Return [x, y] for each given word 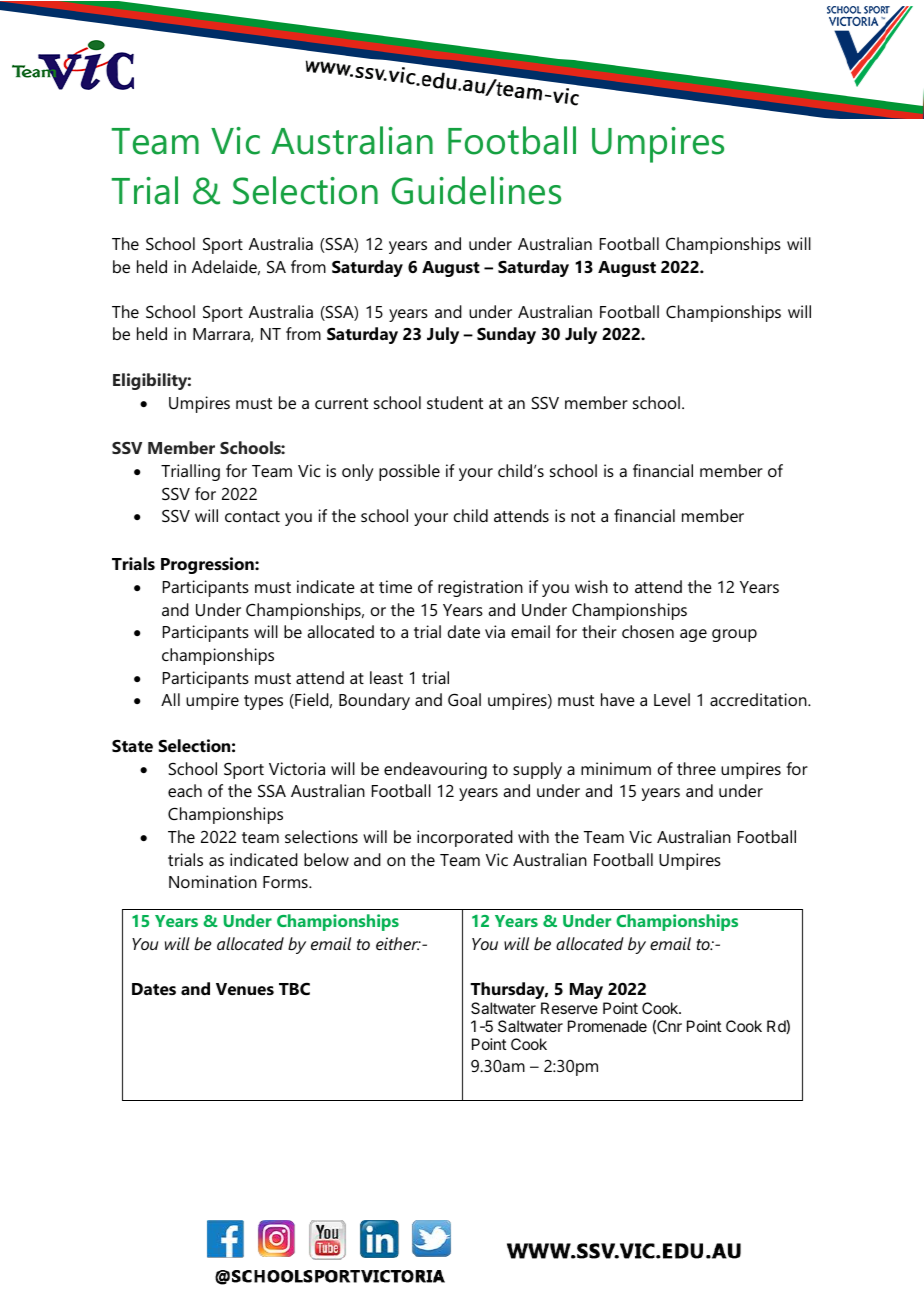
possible [409, 472]
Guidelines [476, 190]
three [696, 768]
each [185, 790]
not [583, 516]
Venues [245, 989]
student [455, 402]
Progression [208, 565]
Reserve [569, 1008]
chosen [648, 631]
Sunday [506, 335]
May [586, 991]
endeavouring [435, 770]
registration [480, 588]
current [341, 403]
